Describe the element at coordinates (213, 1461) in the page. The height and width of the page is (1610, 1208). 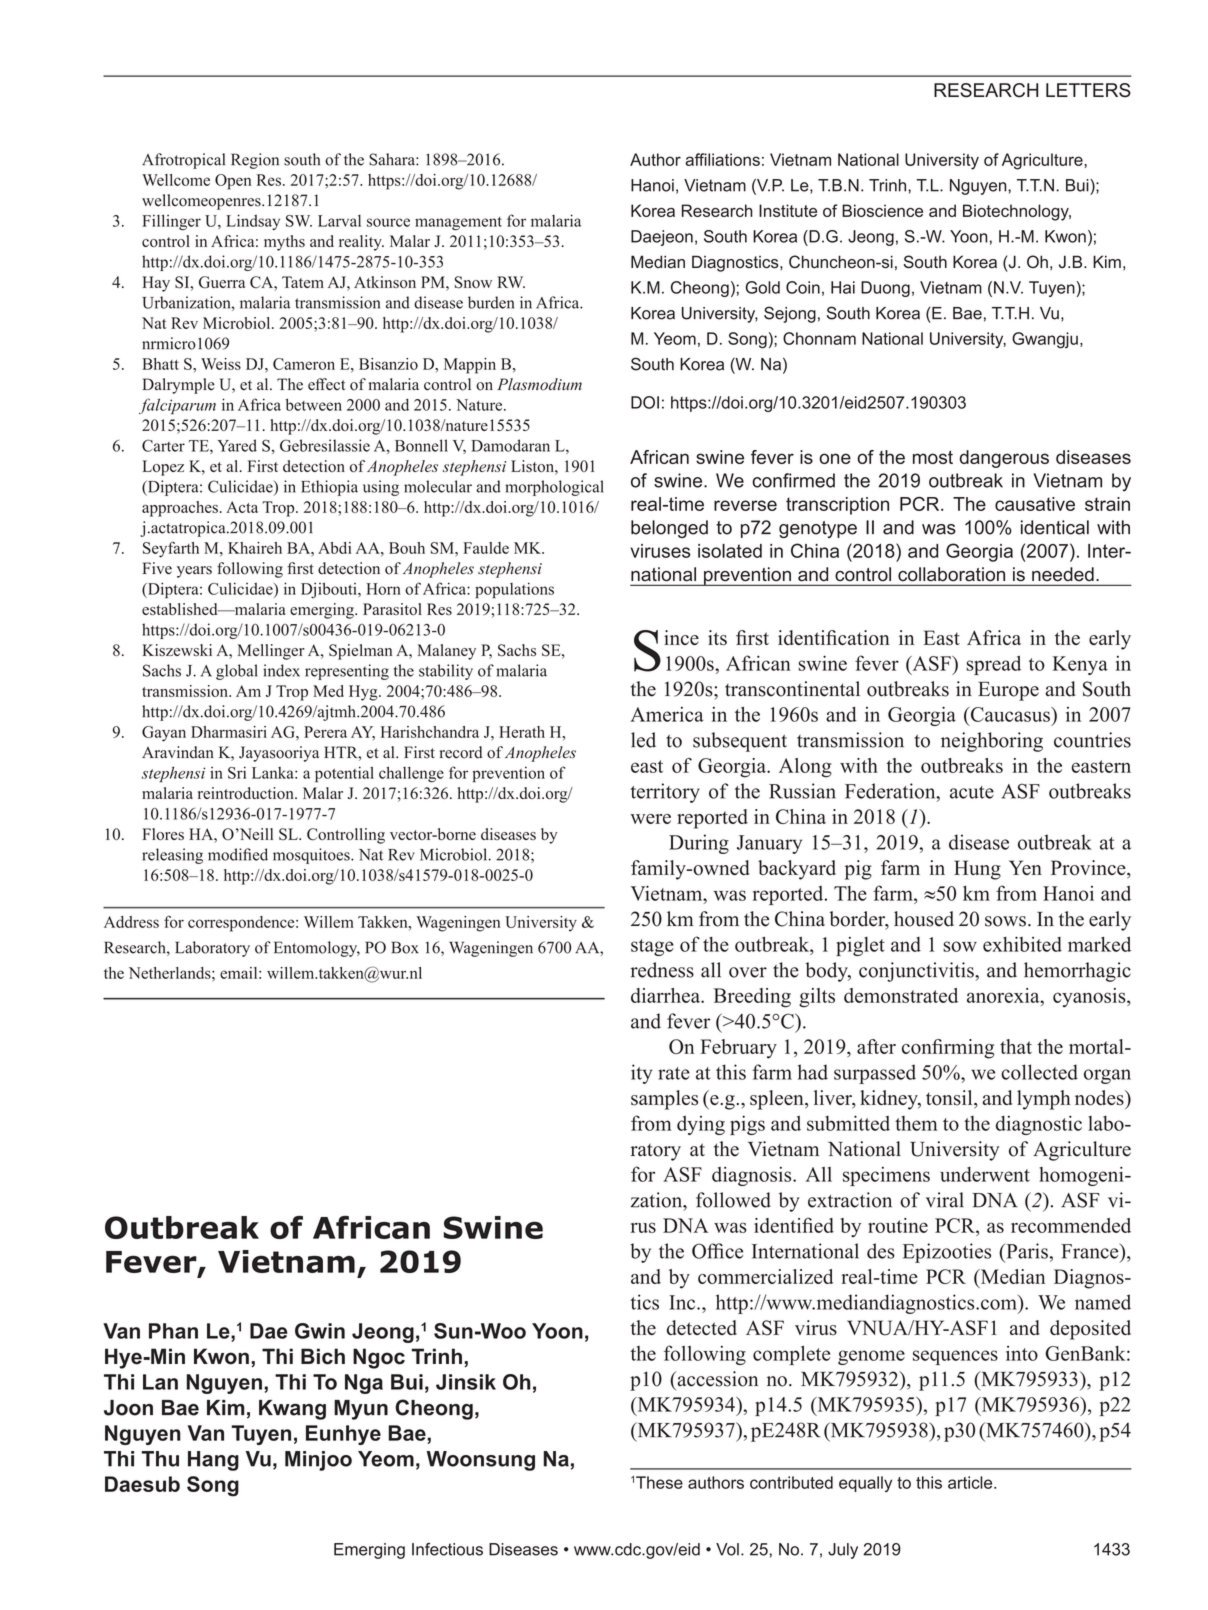
I see `Hang` at that location.
